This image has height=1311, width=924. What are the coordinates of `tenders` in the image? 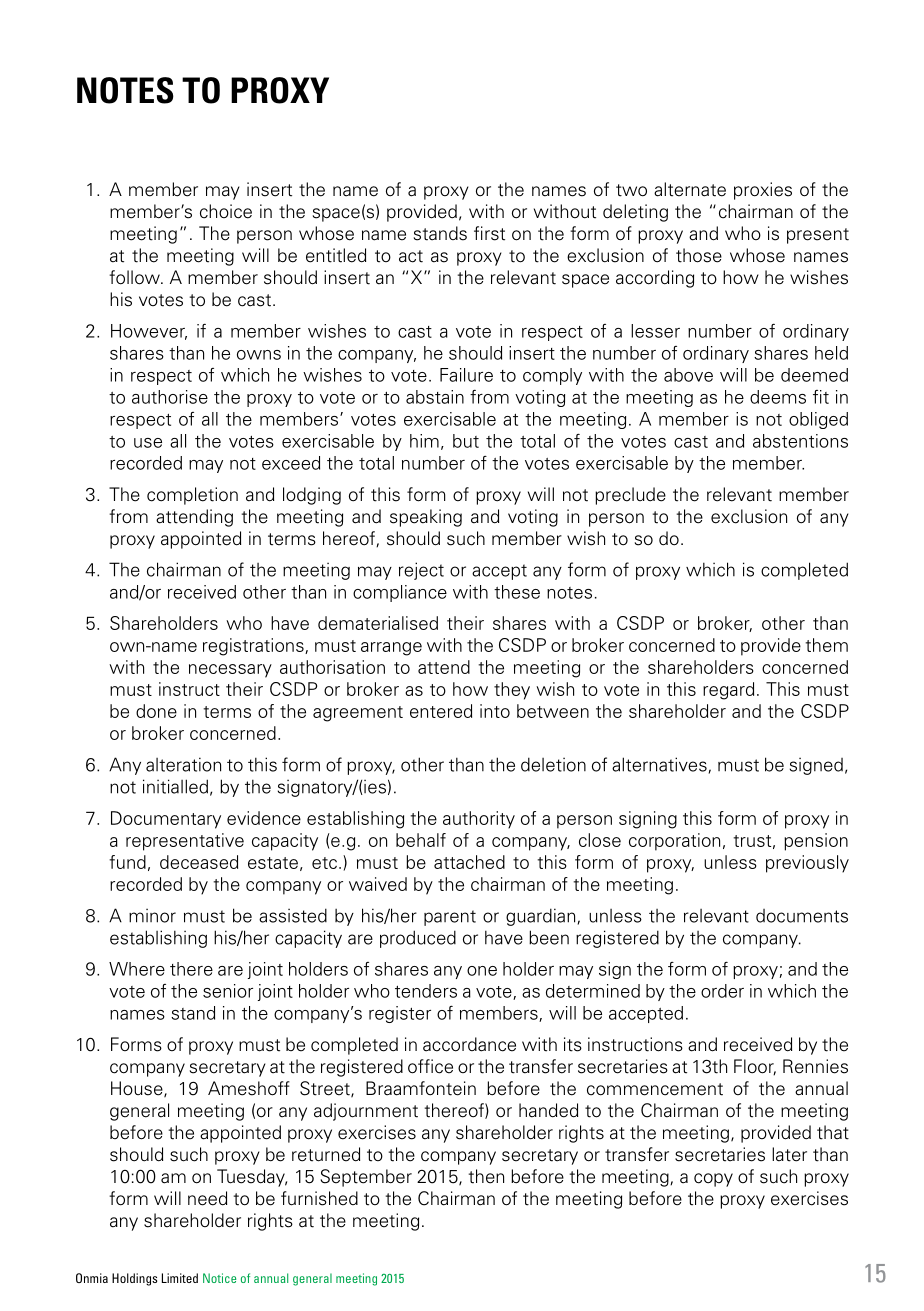 It's located at (426, 991).
